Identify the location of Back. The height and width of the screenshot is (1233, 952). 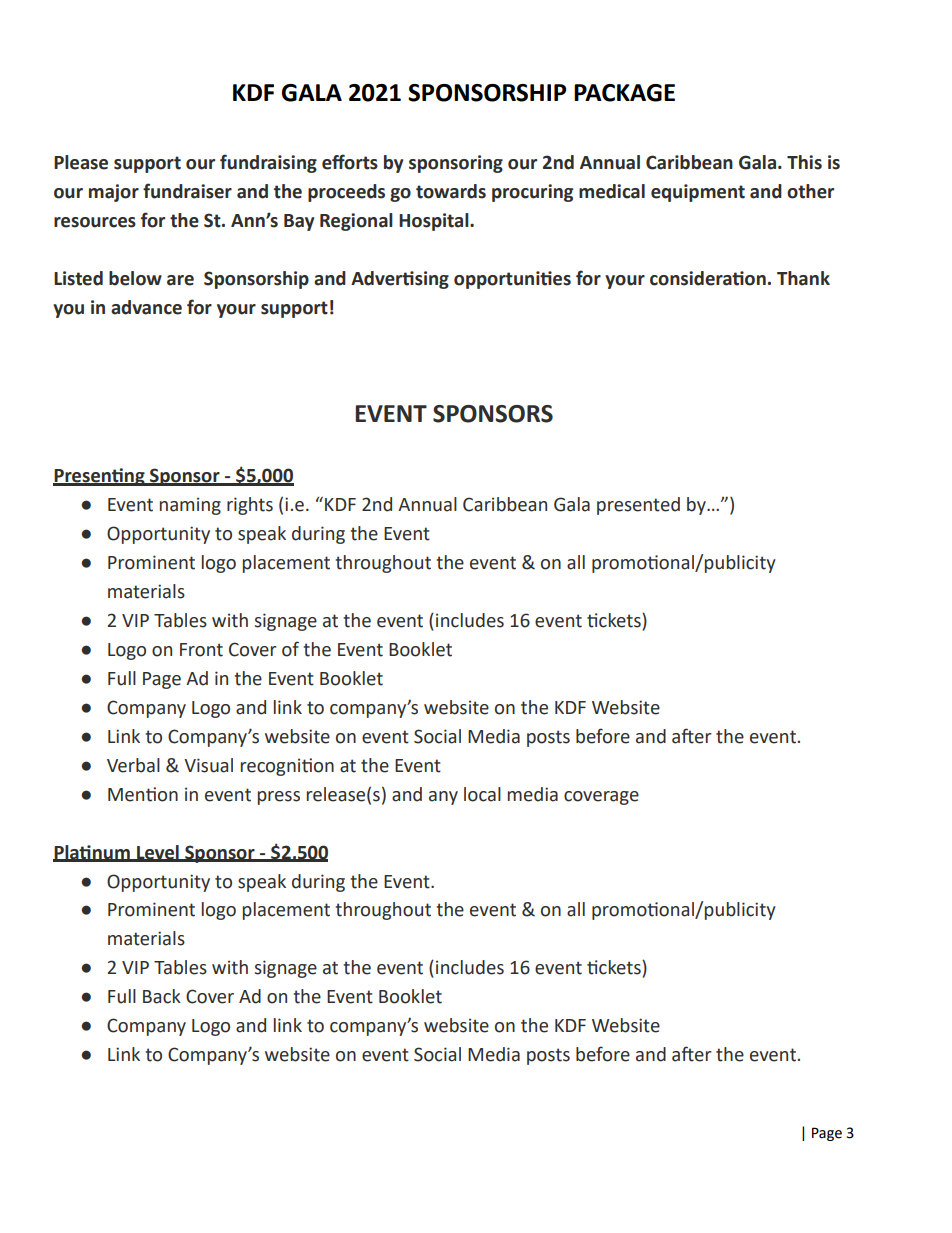
(162, 996).
